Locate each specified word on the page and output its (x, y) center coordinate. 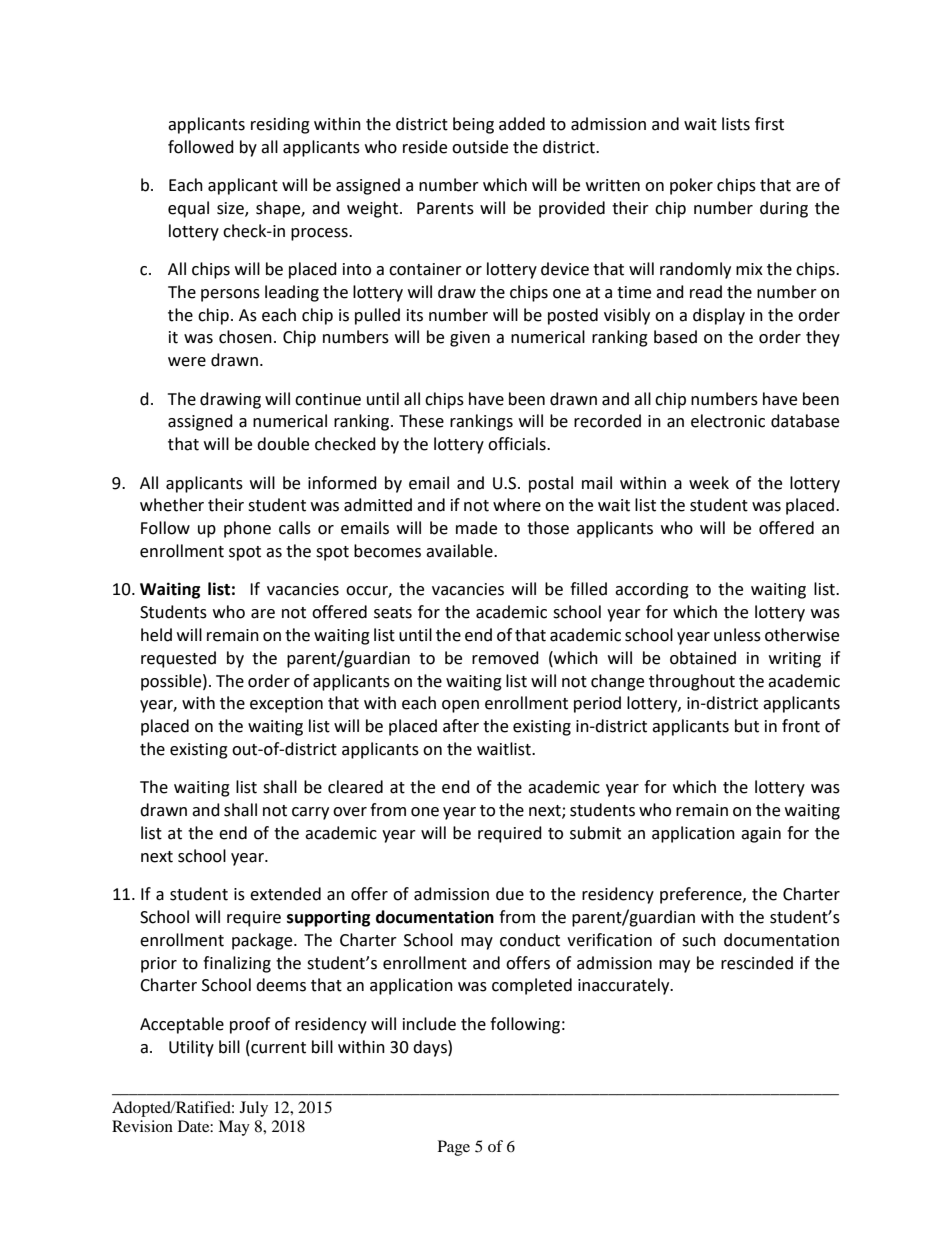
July (254, 1109)
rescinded (757, 963)
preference (702, 895)
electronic (728, 421)
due (510, 894)
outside (480, 147)
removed (505, 658)
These (421, 421)
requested (178, 659)
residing (280, 125)
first (769, 124)
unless (737, 635)
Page (454, 1148)
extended (285, 894)
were (187, 362)
